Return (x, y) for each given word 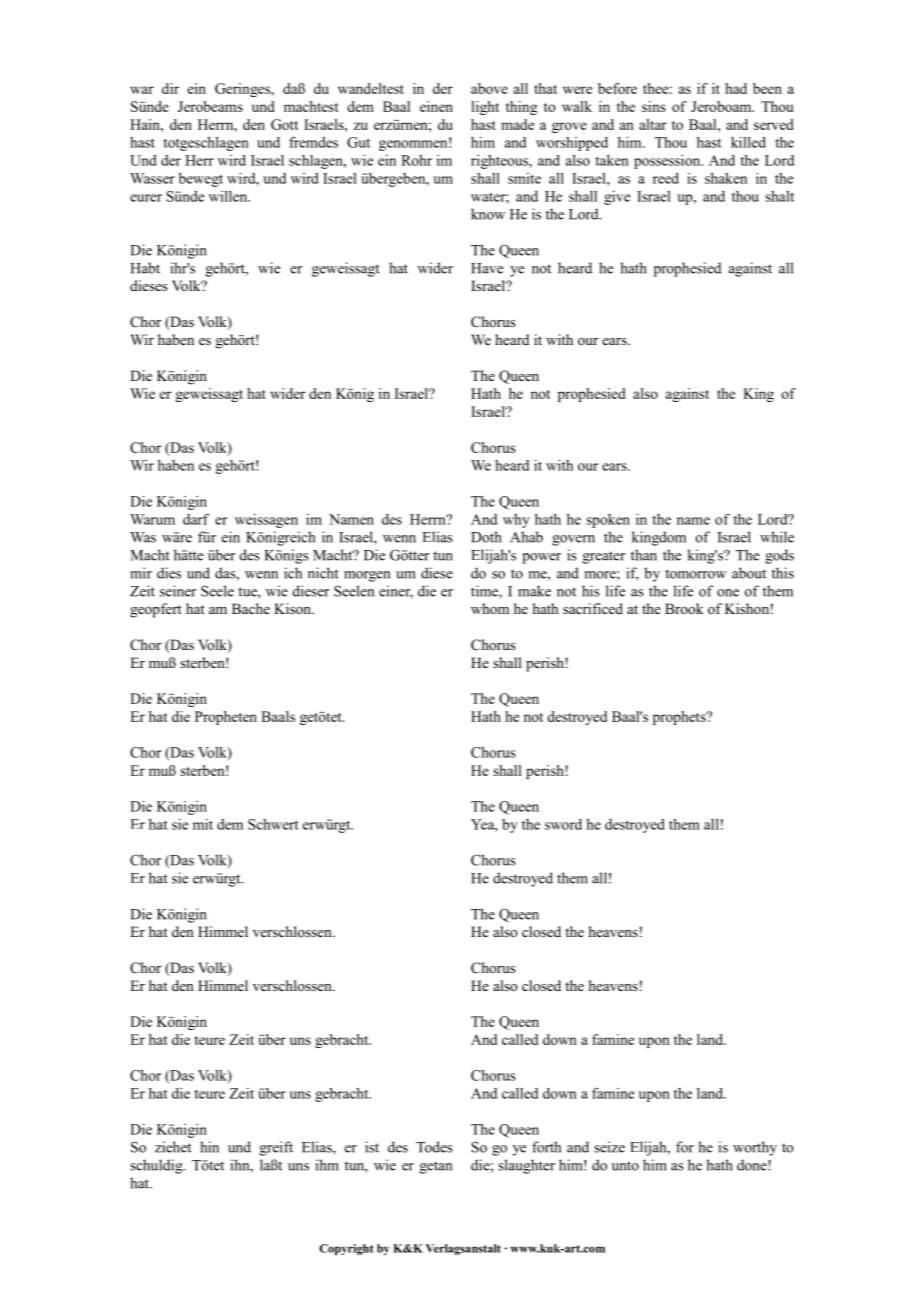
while (777, 537)
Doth (486, 537)
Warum (152, 519)
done (753, 1165)
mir (141, 573)
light (485, 108)
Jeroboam (722, 106)
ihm (327, 1165)
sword (563, 824)
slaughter (526, 1166)
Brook (684, 608)
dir (170, 88)
